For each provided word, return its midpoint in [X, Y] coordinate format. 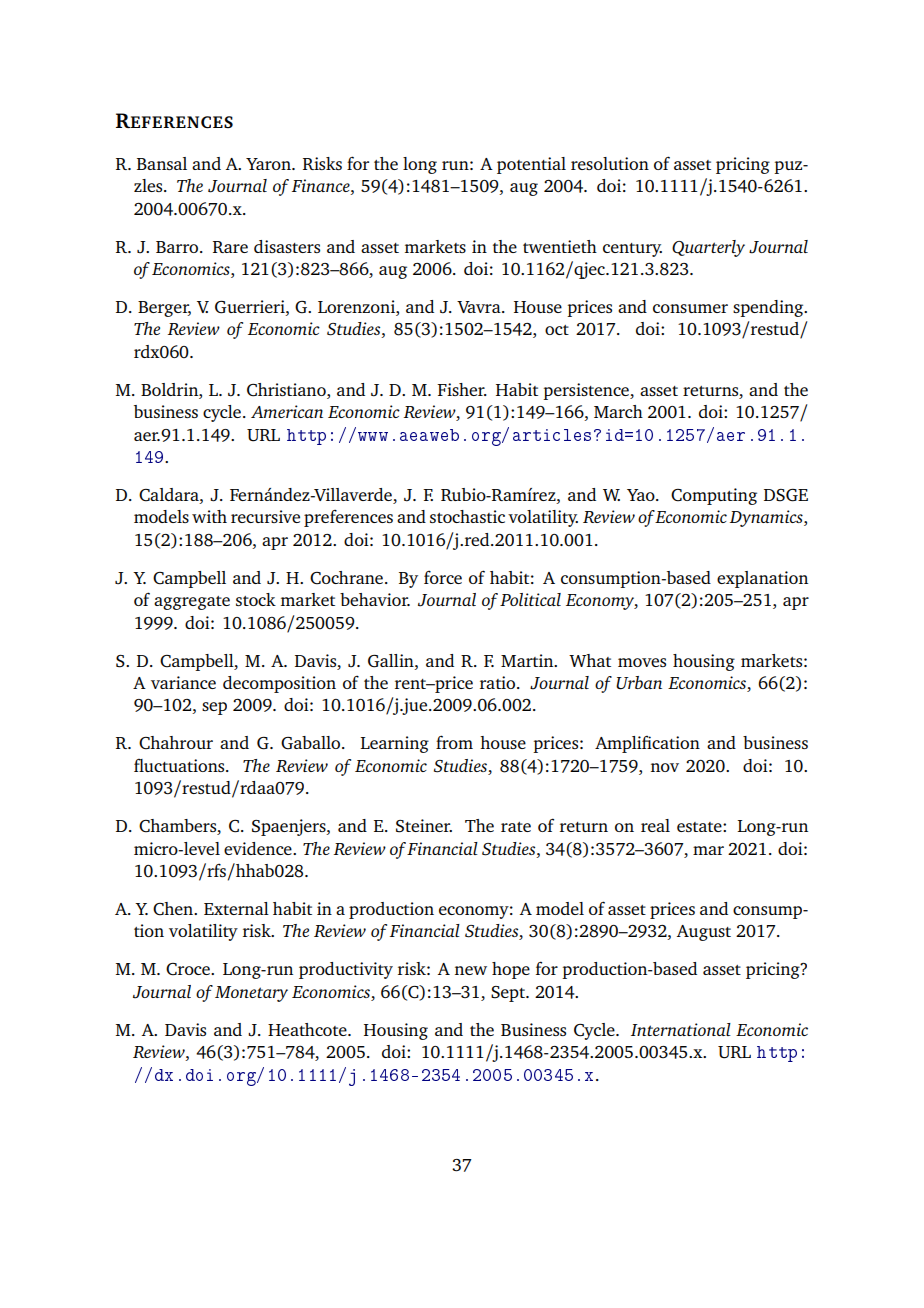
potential [531, 165]
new [471, 970]
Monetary [251, 994]
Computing [714, 496]
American [287, 411]
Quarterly [708, 248]
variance [183, 682]
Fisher [462, 389]
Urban [639, 683]
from [454, 742]
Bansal [162, 163]
